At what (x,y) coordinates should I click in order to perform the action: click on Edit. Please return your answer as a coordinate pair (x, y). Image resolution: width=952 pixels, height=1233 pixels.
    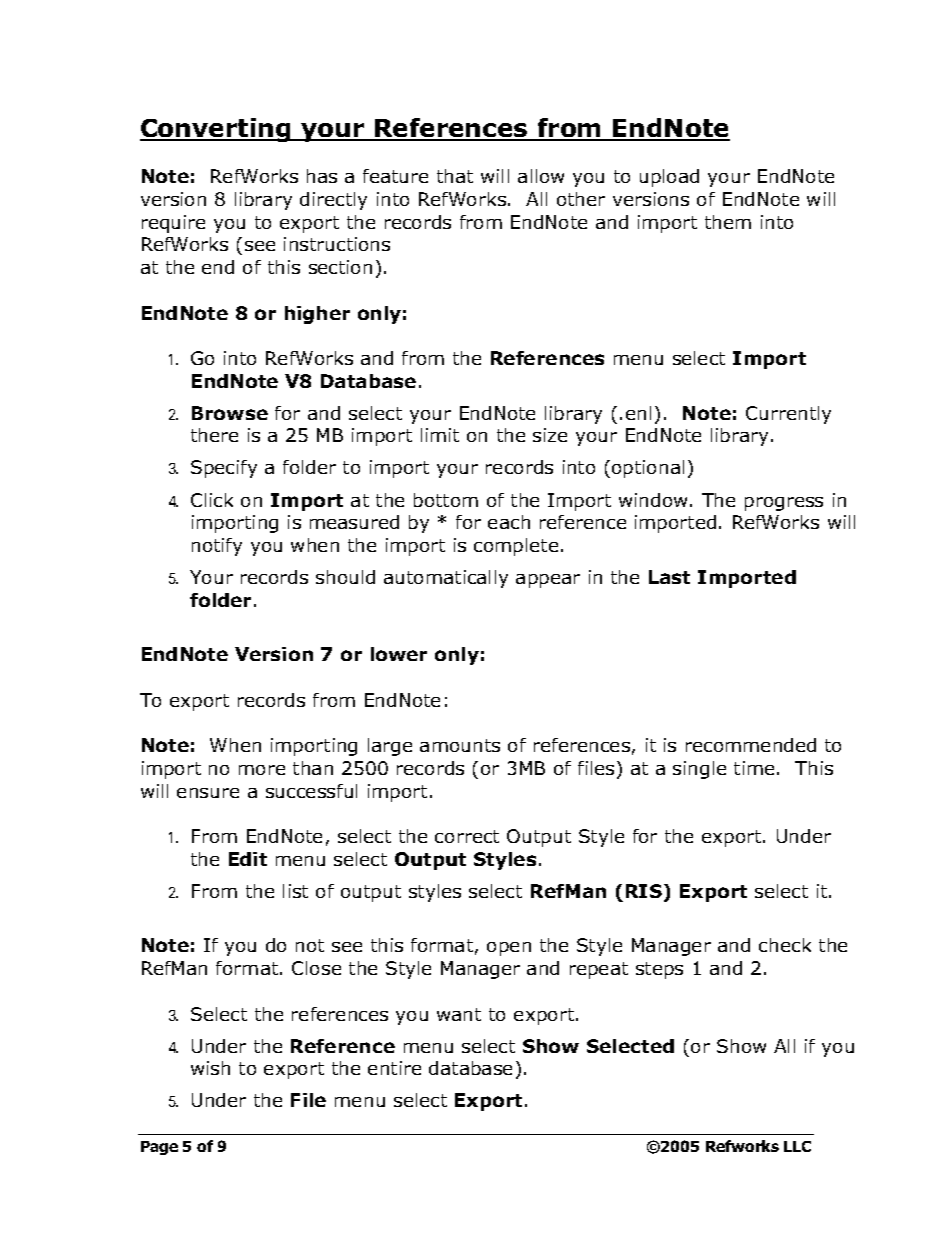
    Looking at the image, I should click on (248, 859).
